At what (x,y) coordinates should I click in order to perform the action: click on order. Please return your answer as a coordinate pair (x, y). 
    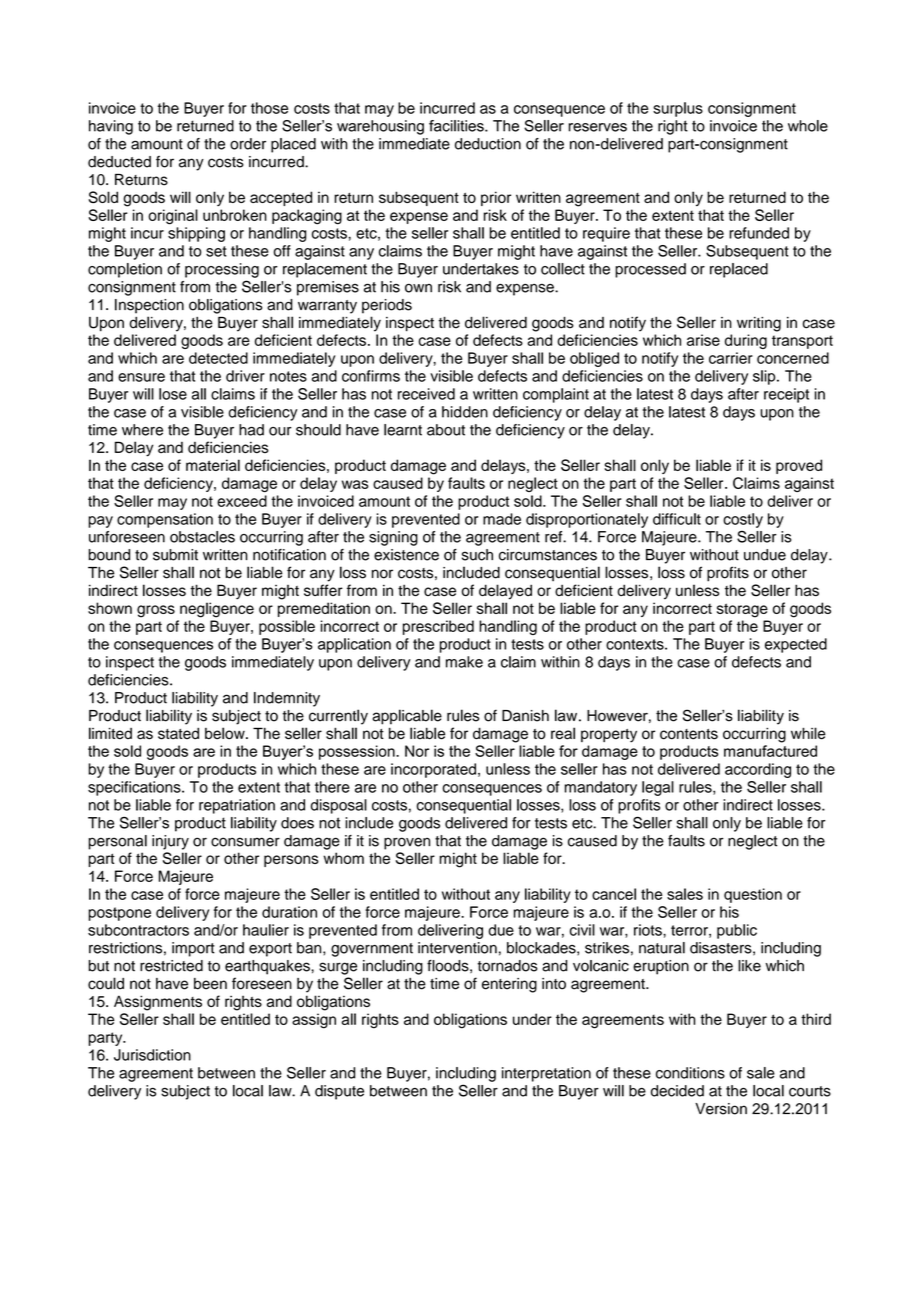
    Looking at the image, I should click on (248, 144).
